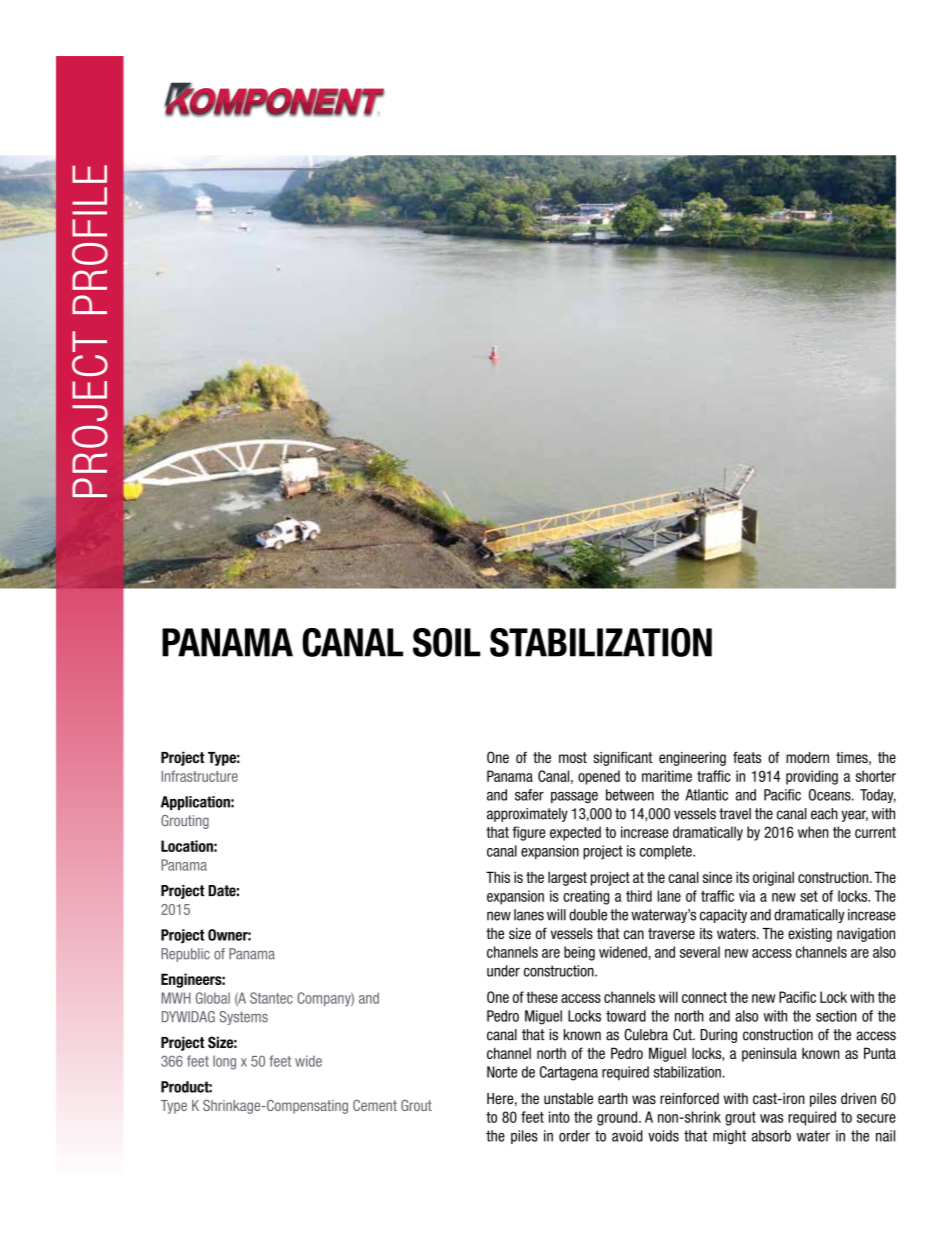 The height and width of the page is (1233, 952). Describe the element at coordinates (375, 1105) in the page. I see `Cement` at that location.
